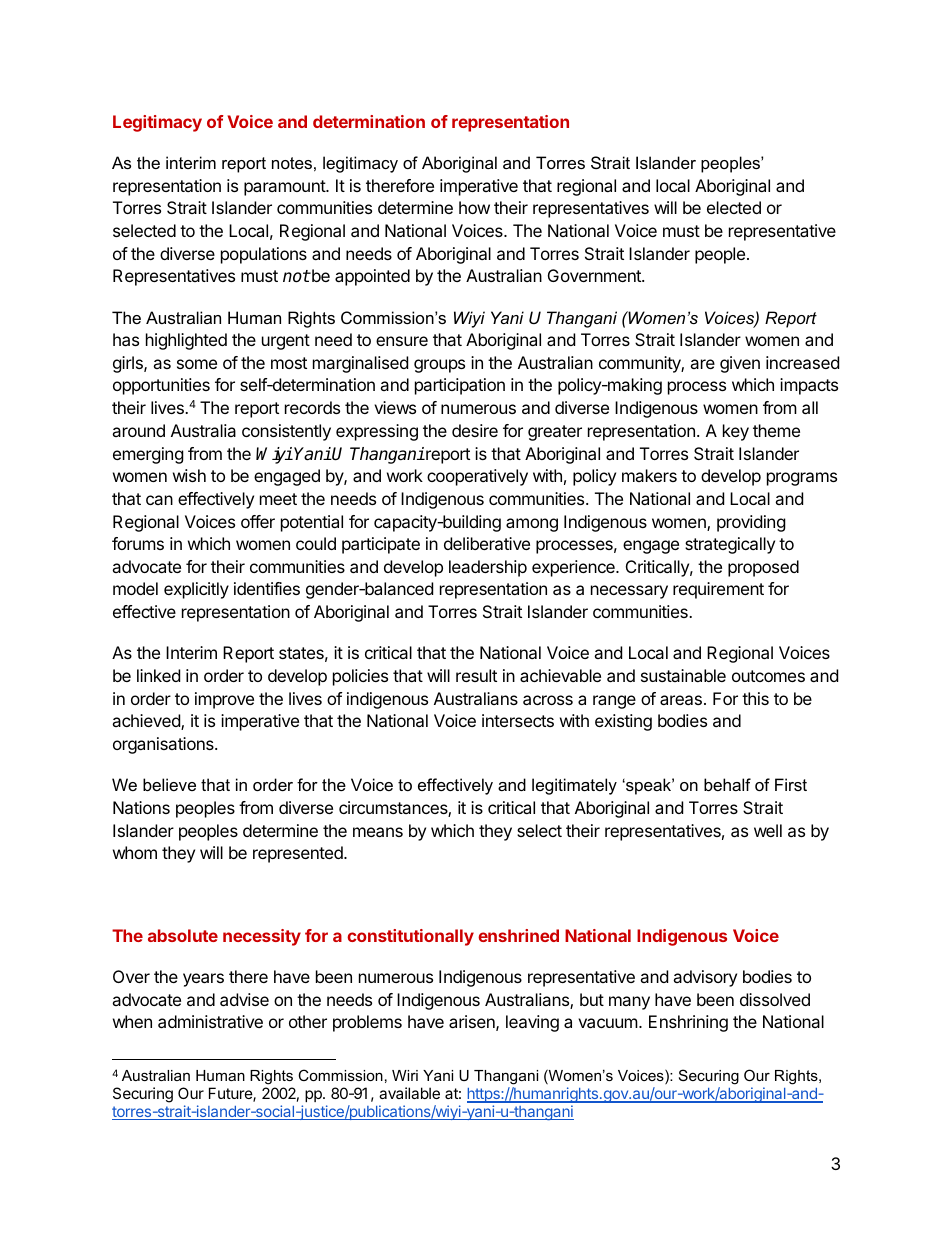  I want to click on explicitly, so click(196, 590).
